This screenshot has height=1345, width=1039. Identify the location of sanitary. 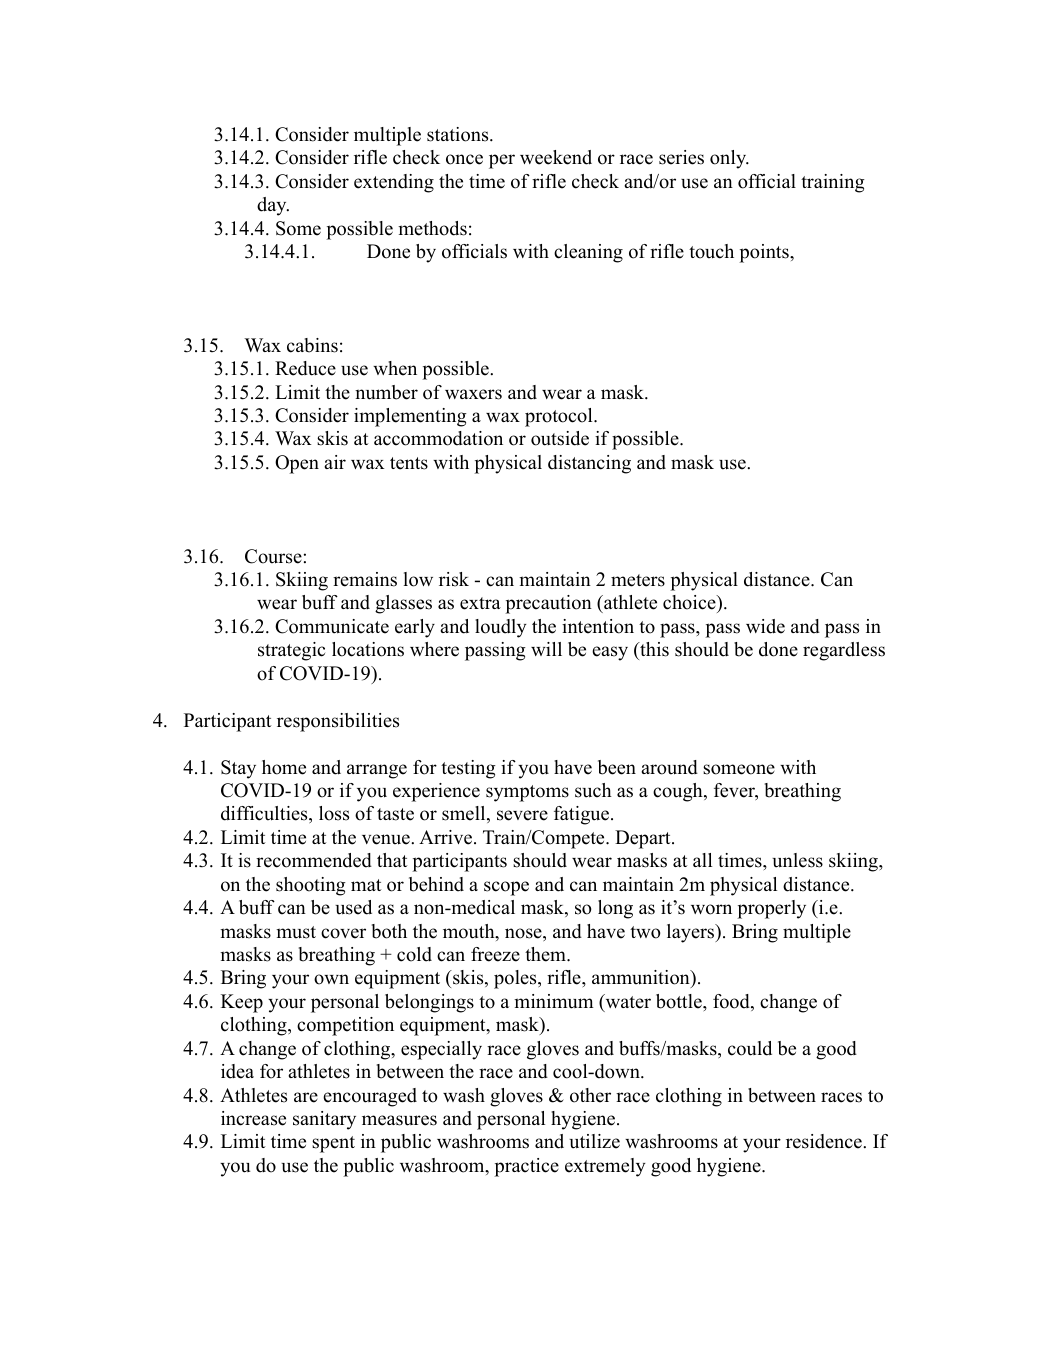
(324, 1120).
